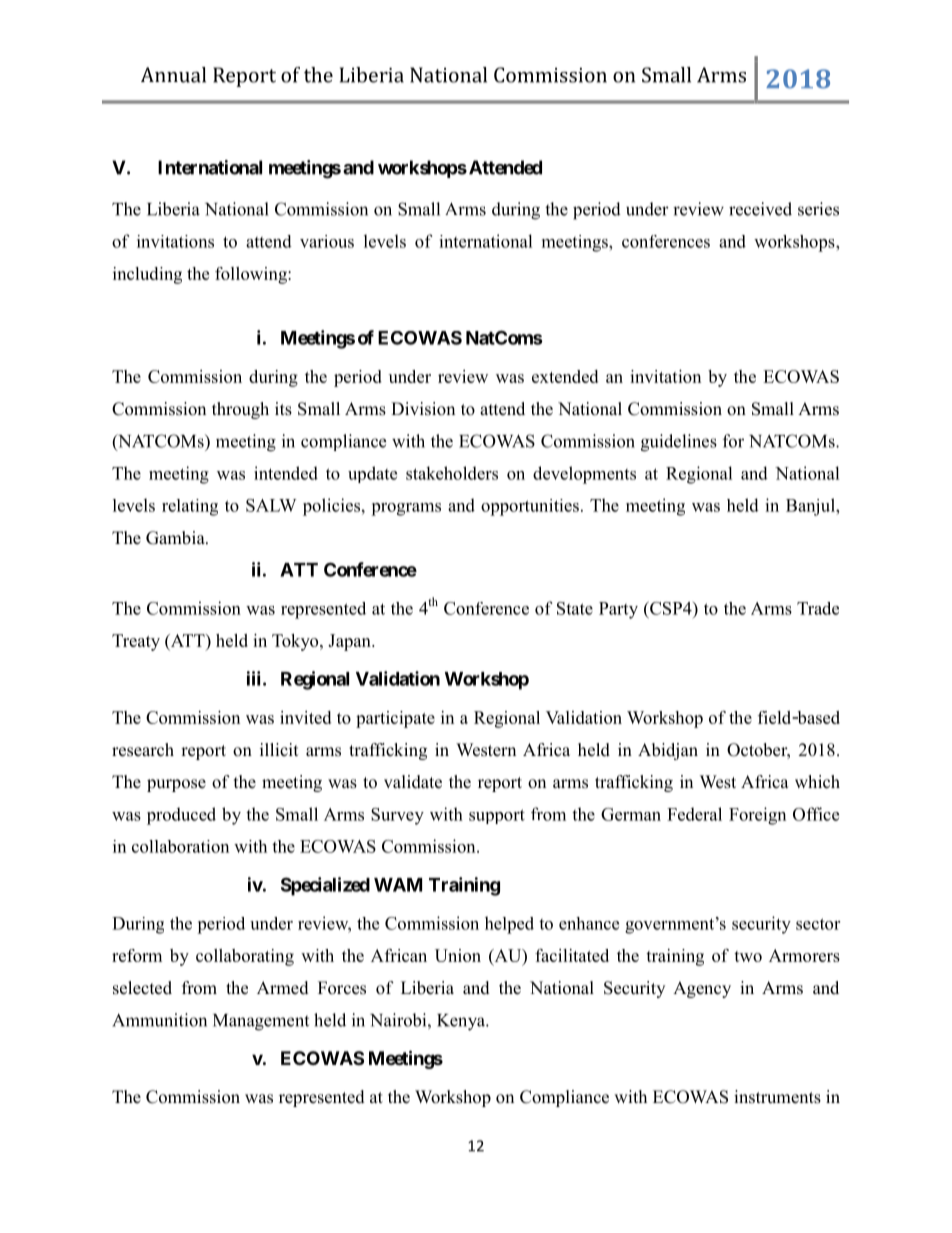 The height and width of the image is (1233, 952). What do you see at coordinates (760, 209) in the image?
I see `received` at bounding box center [760, 209].
